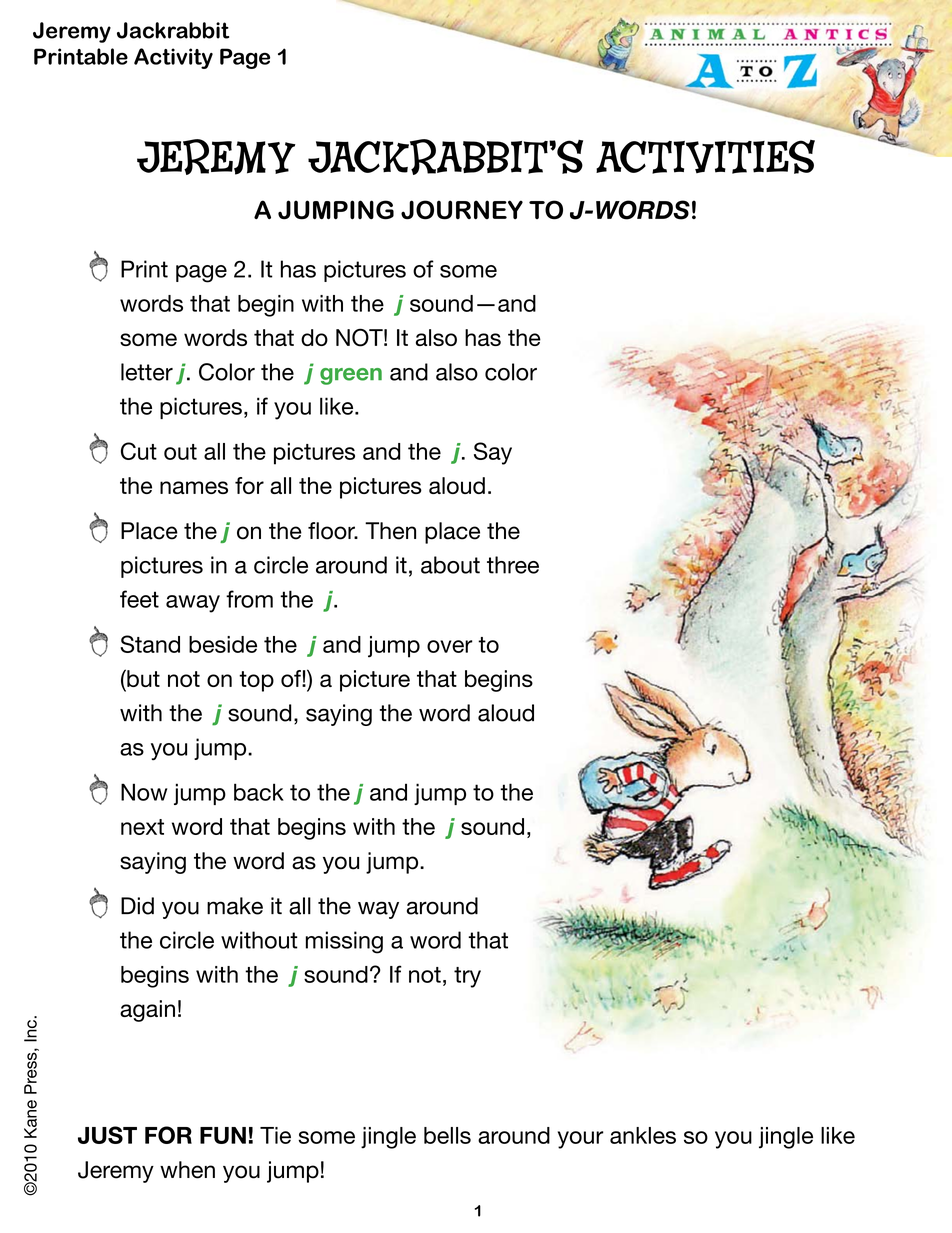 Image resolution: width=952 pixels, height=1233 pixels. Describe the element at coordinates (447, 1135) in the screenshot. I see `bells` at that location.
